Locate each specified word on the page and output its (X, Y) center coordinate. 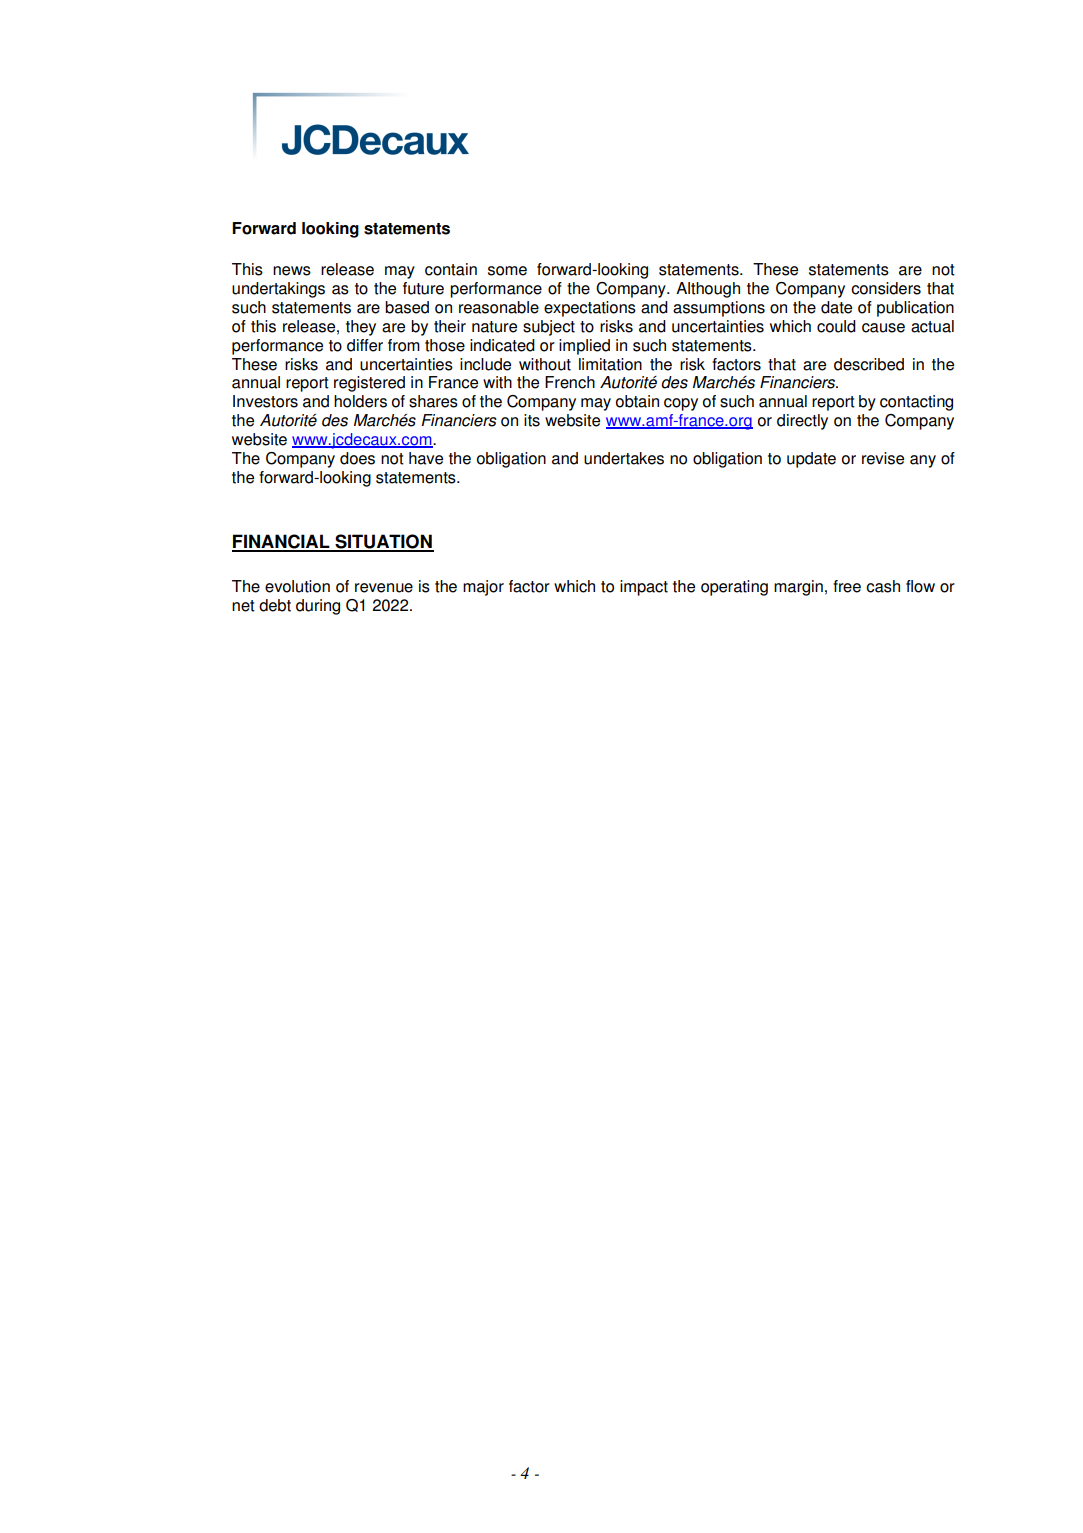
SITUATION (383, 542)
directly (802, 422)
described (869, 364)
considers (886, 288)
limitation (610, 364)
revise (883, 458)
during (318, 607)
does (357, 458)
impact (644, 588)
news (292, 271)
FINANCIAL (282, 542)
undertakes (624, 458)
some (507, 271)
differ (365, 345)
